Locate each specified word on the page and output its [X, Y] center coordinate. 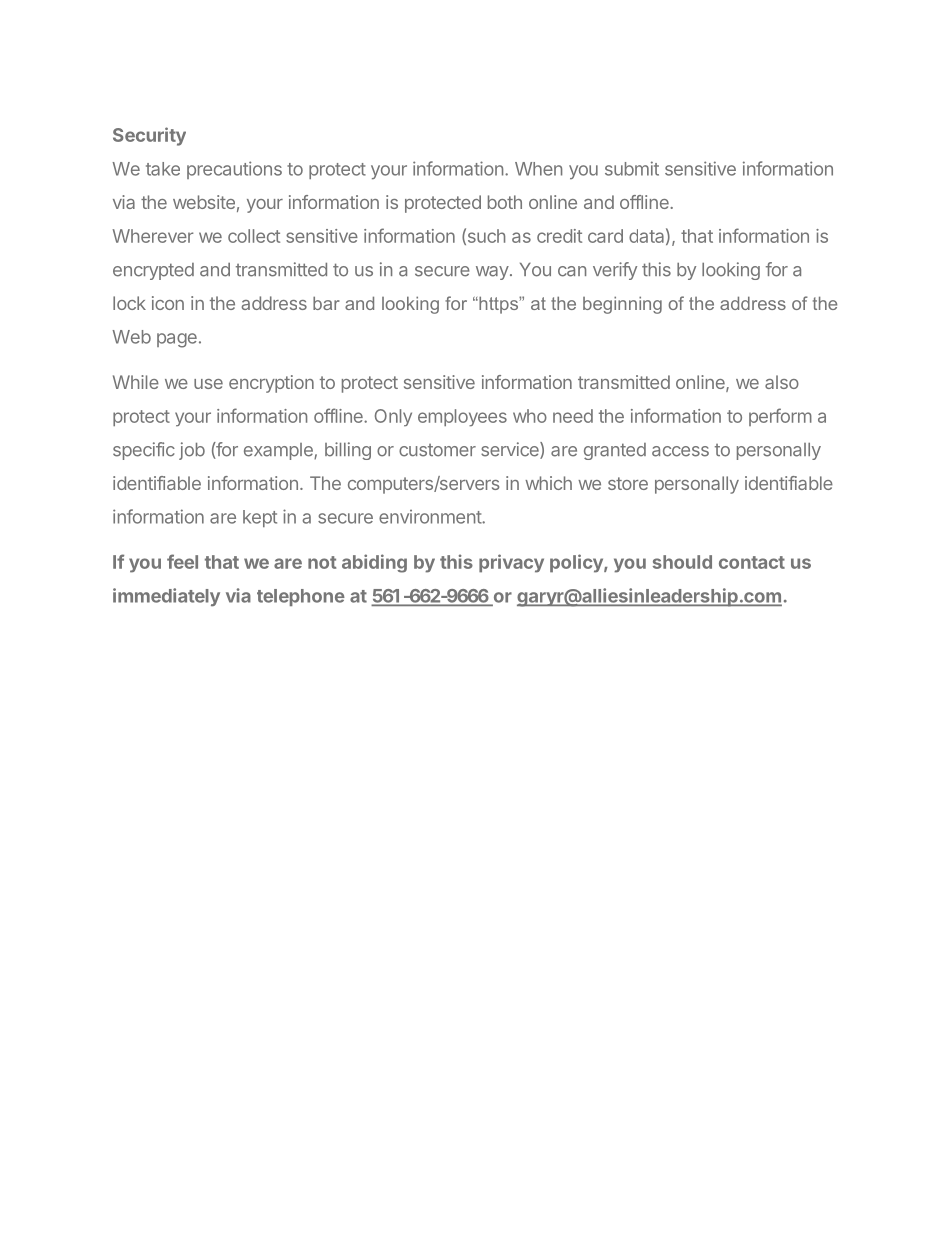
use [208, 384]
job [192, 451]
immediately [166, 597]
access [680, 451]
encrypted [153, 271]
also [782, 382]
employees [462, 417]
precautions [234, 170]
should [682, 562]
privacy [511, 563]
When [538, 169]
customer [437, 450]
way [492, 273]
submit [632, 168]
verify [615, 271]
